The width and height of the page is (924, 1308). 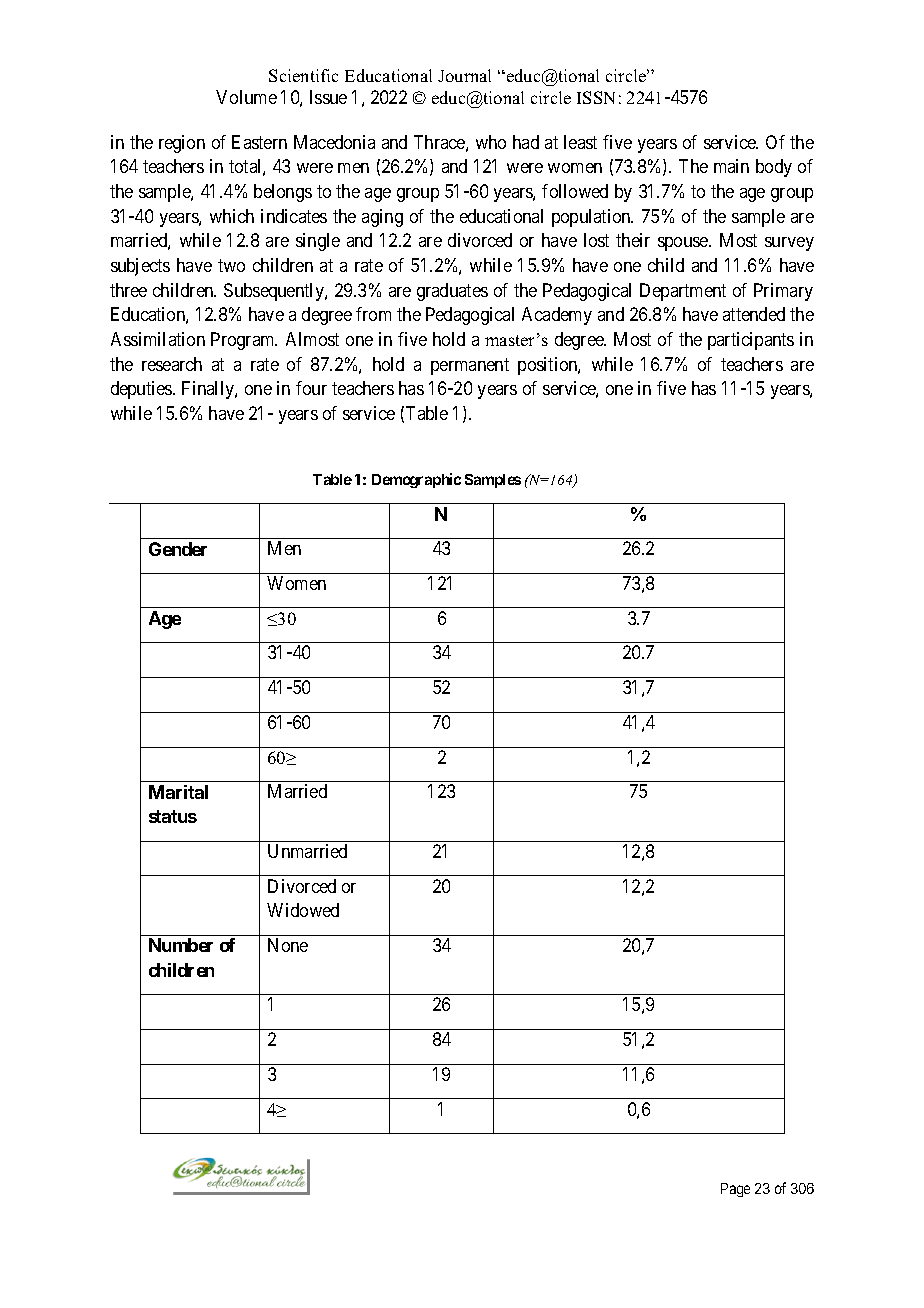 What do you see at coordinates (751, 341) in the page?
I see `participants` at bounding box center [751, 341].
